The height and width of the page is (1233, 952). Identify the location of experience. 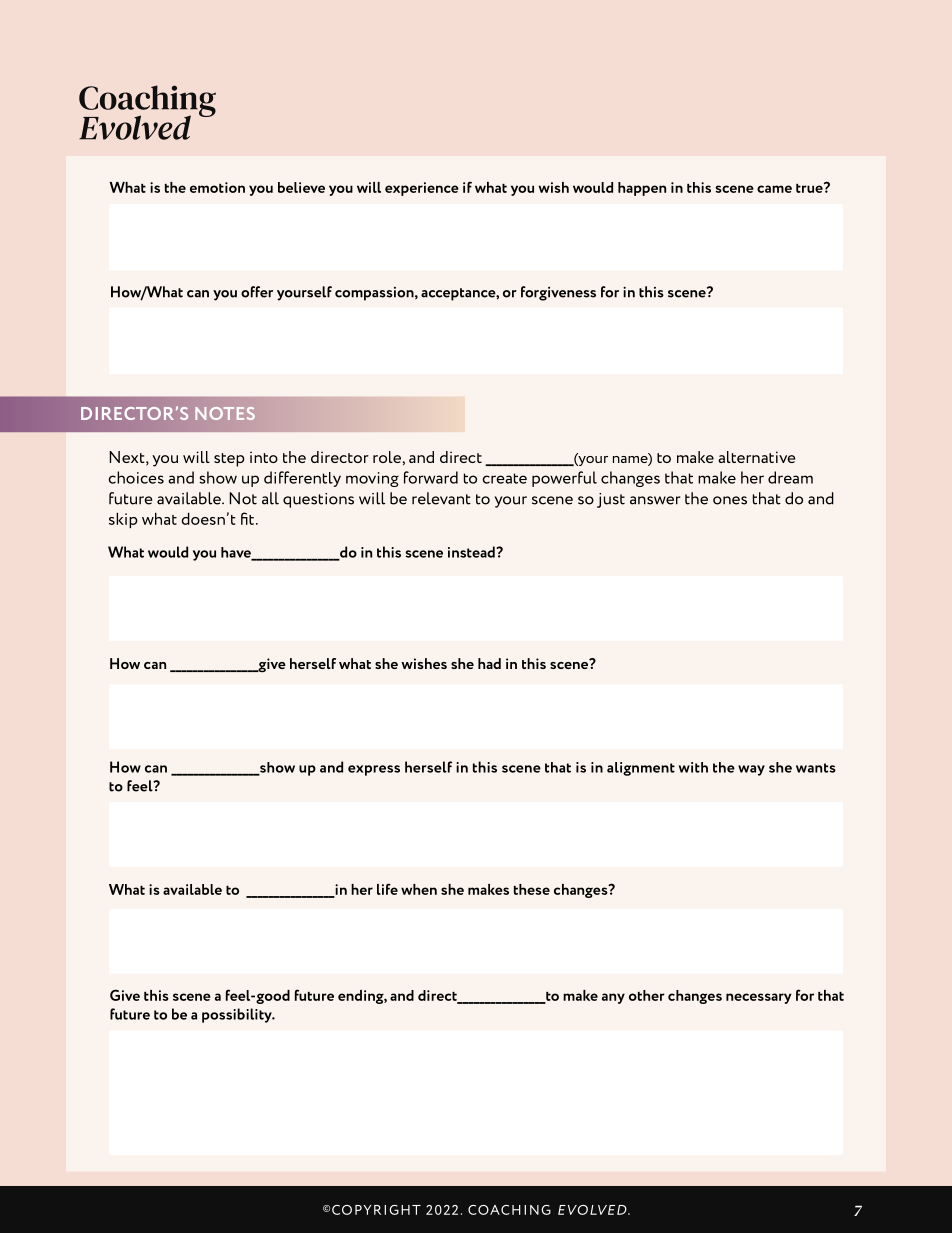
(422, 189).
